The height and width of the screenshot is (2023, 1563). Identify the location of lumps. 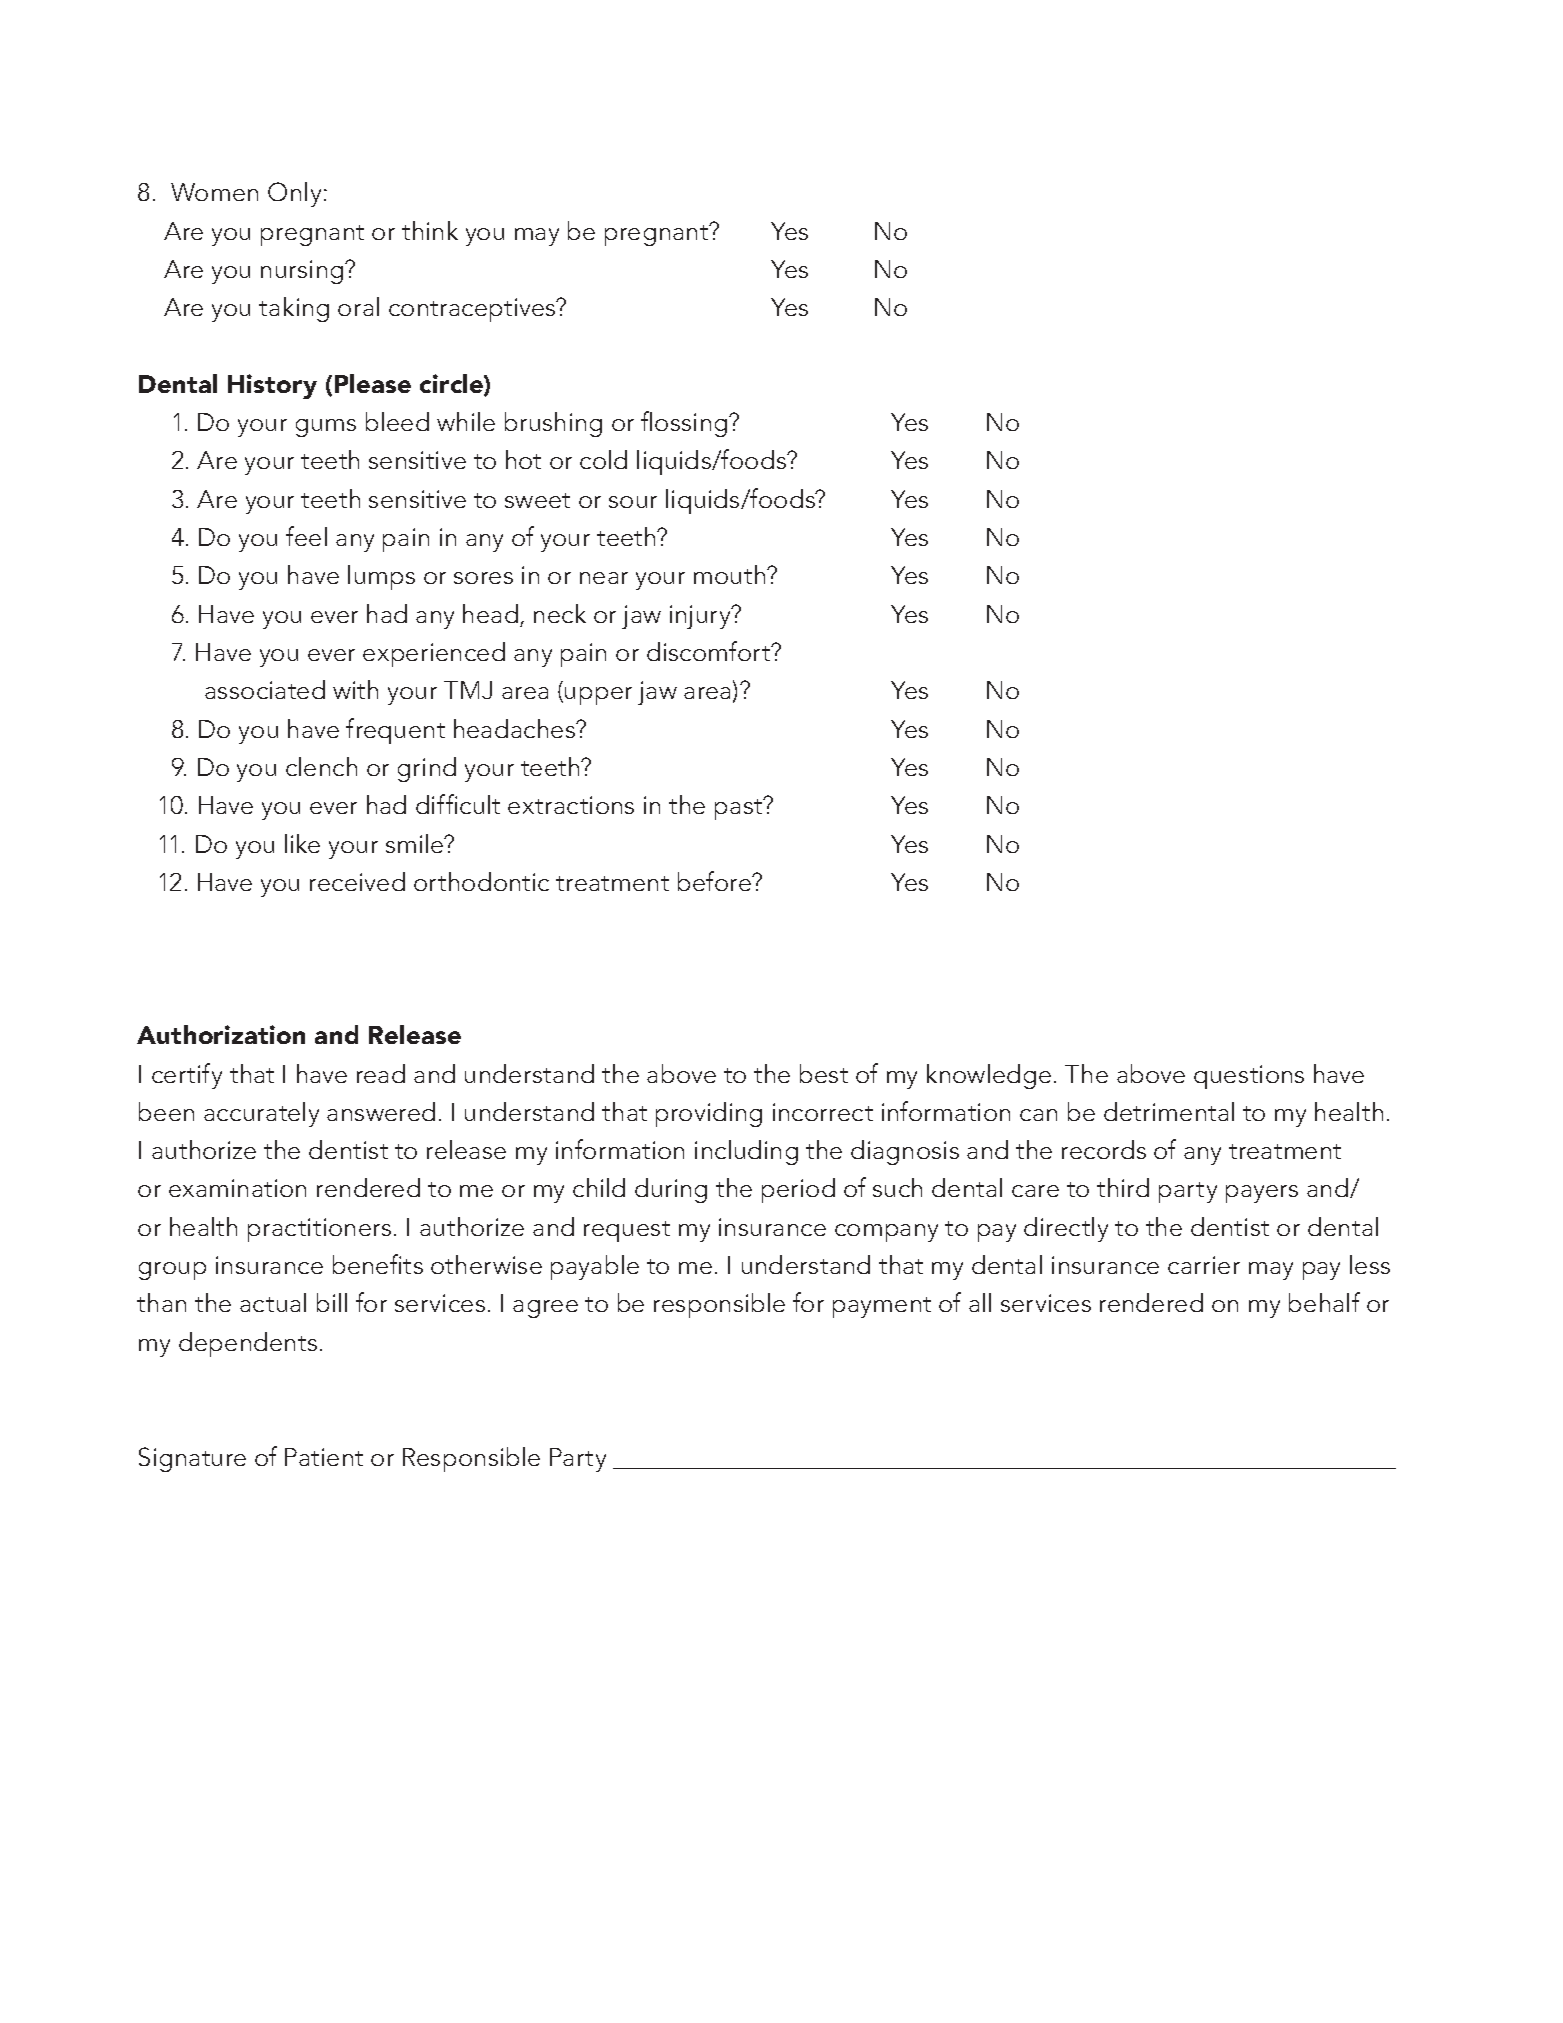
(381, 577).
